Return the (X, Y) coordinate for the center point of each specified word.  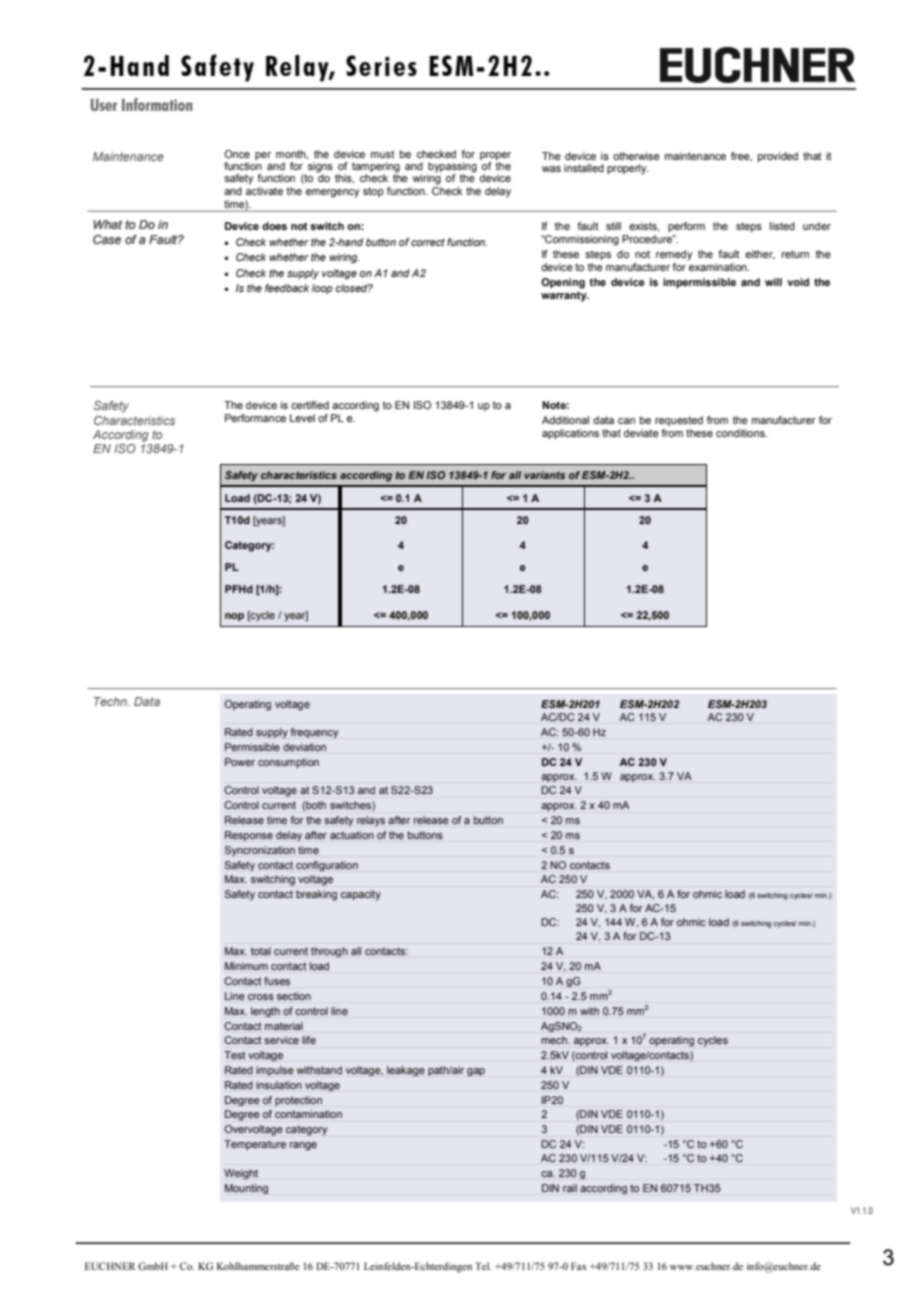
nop (234, 617)
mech (555, 1040)
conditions (741, 433)
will (773, 282)
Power (240, 762)
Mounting (246, 1189)
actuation (352, 835)
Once (237, 154)
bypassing (452, 168)
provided (778, 157)
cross (261, 997)
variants (544, 475)
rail (570, 1188)
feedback (287, 288)
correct (428, 242)
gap (476, 1072)
